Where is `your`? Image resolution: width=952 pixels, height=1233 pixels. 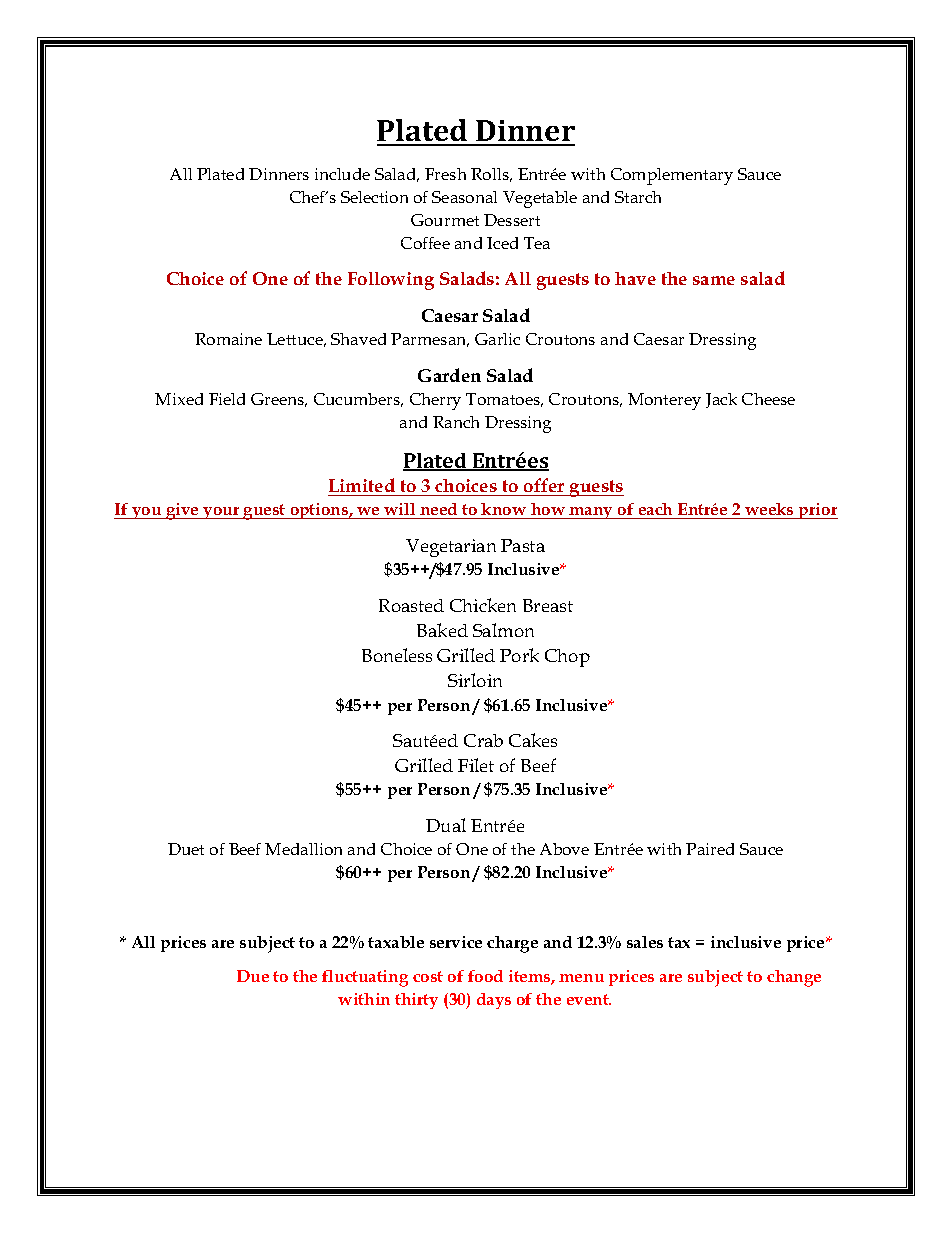 your is located at coordinates (221, 513).
